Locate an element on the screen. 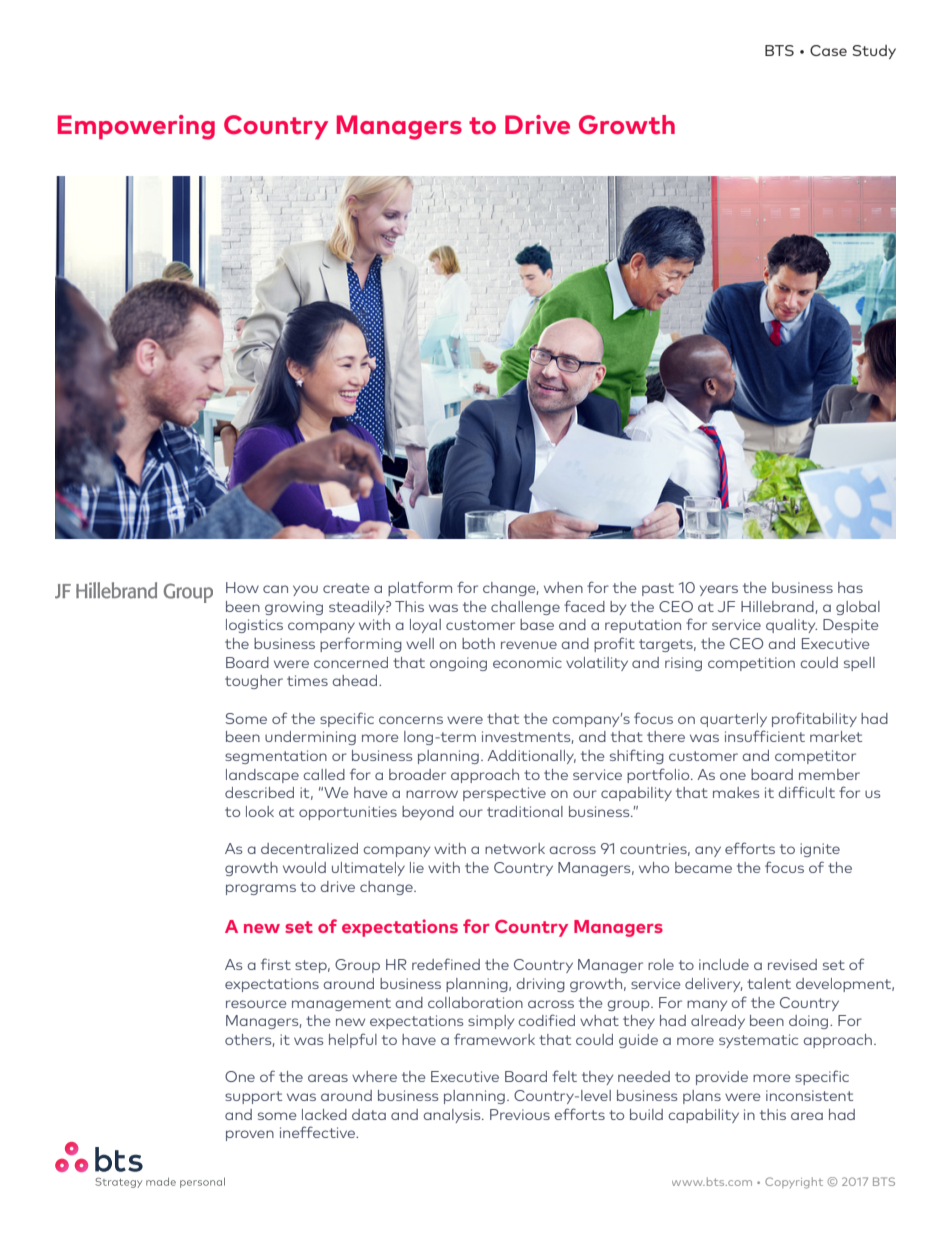  proven is located at coordinates (250, 1135).
